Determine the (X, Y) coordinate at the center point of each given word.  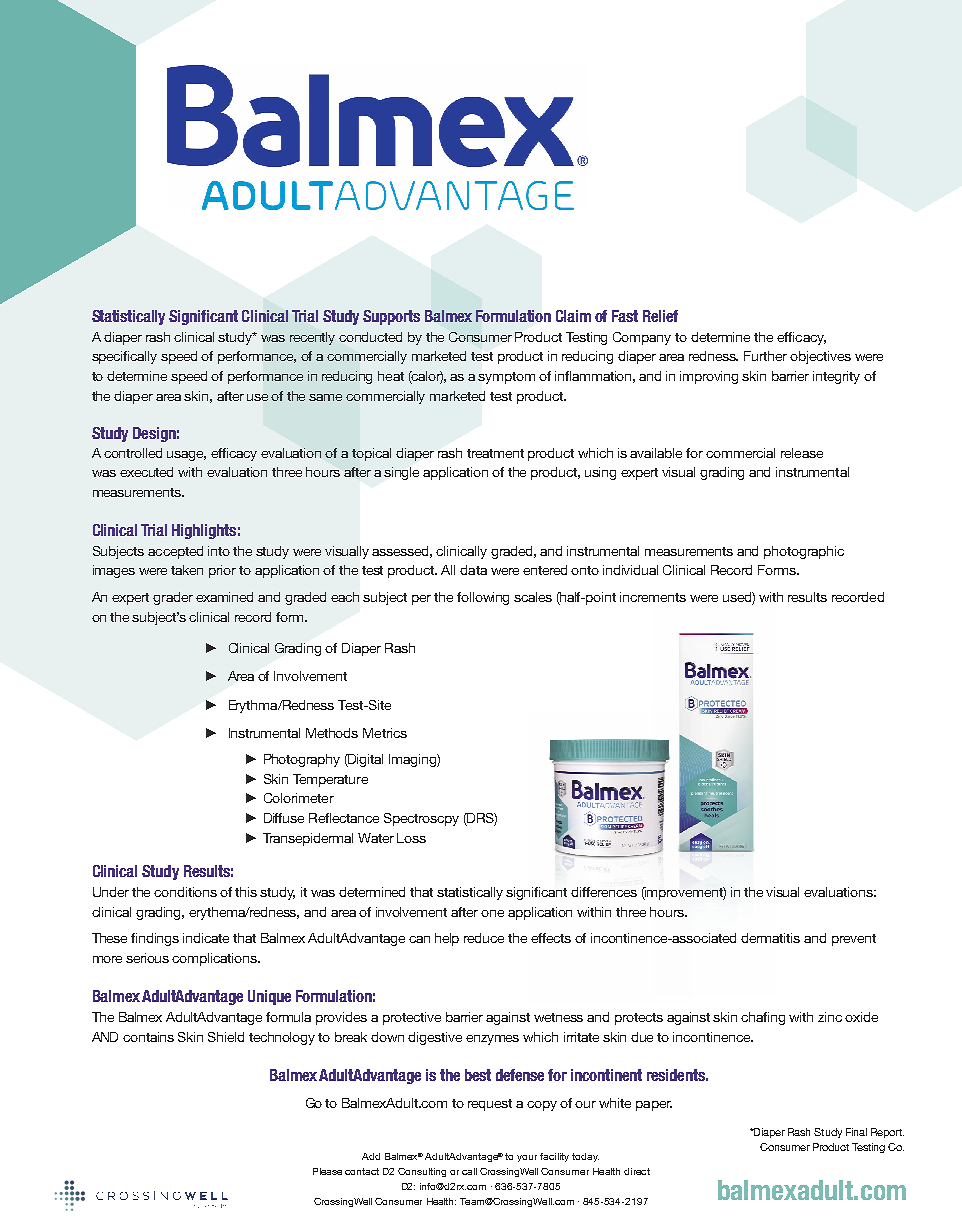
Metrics (385, 733)
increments (653, 597)
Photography (302, 760)
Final (856, 1132)
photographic (804, 552)
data (473, 570)
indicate (206, 938)
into (219, 551)
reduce (484, 938)
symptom (506, 378)
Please (327, 1171)
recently (312, 338)
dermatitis (770, 938)
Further (765, 356)
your (527, 1158)
